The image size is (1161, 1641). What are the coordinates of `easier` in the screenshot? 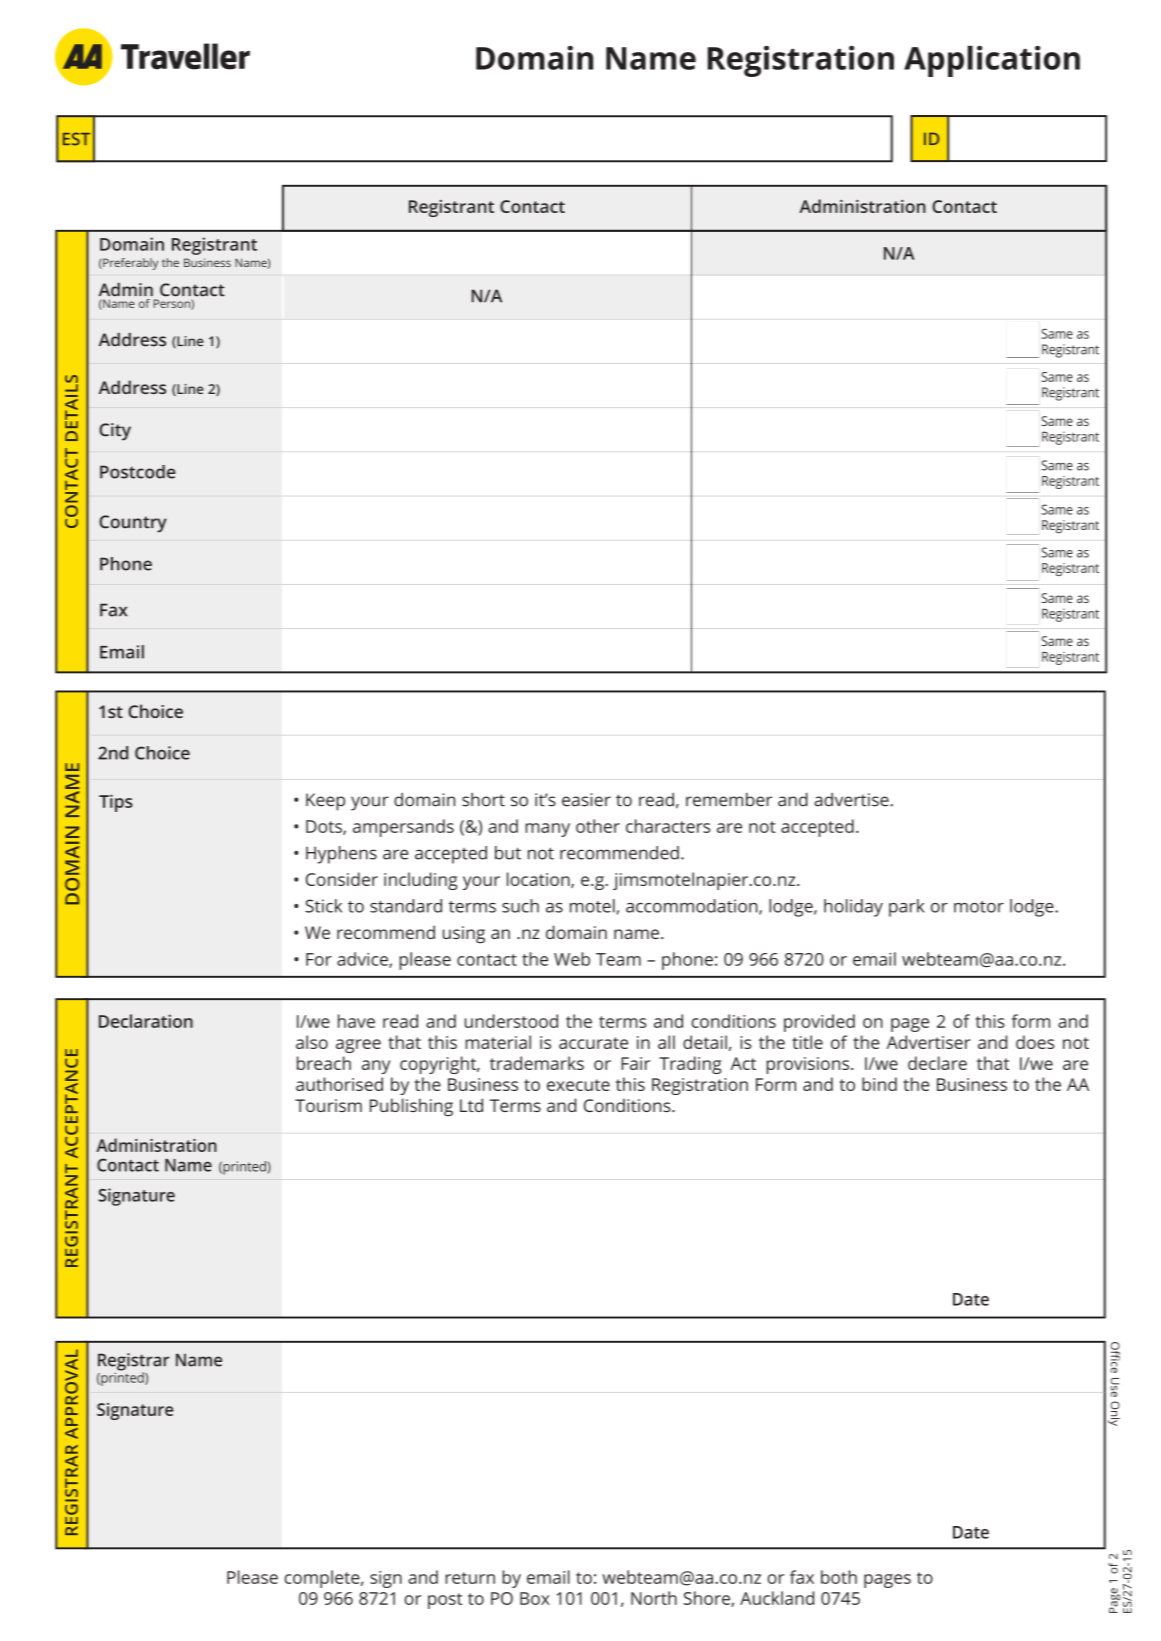 It's located at (586, 800).
